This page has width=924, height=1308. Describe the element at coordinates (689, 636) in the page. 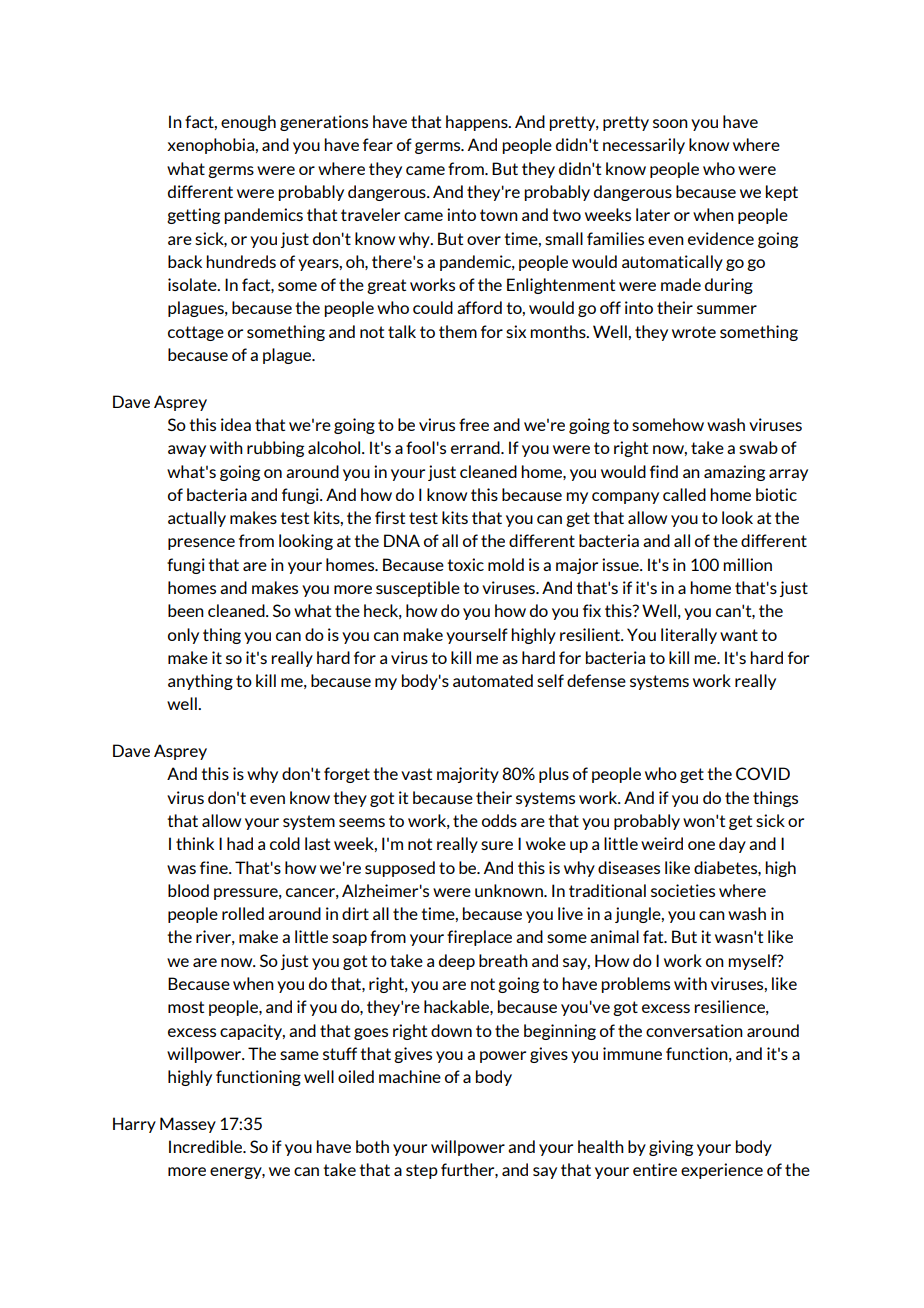

I see `literally` at that location.
